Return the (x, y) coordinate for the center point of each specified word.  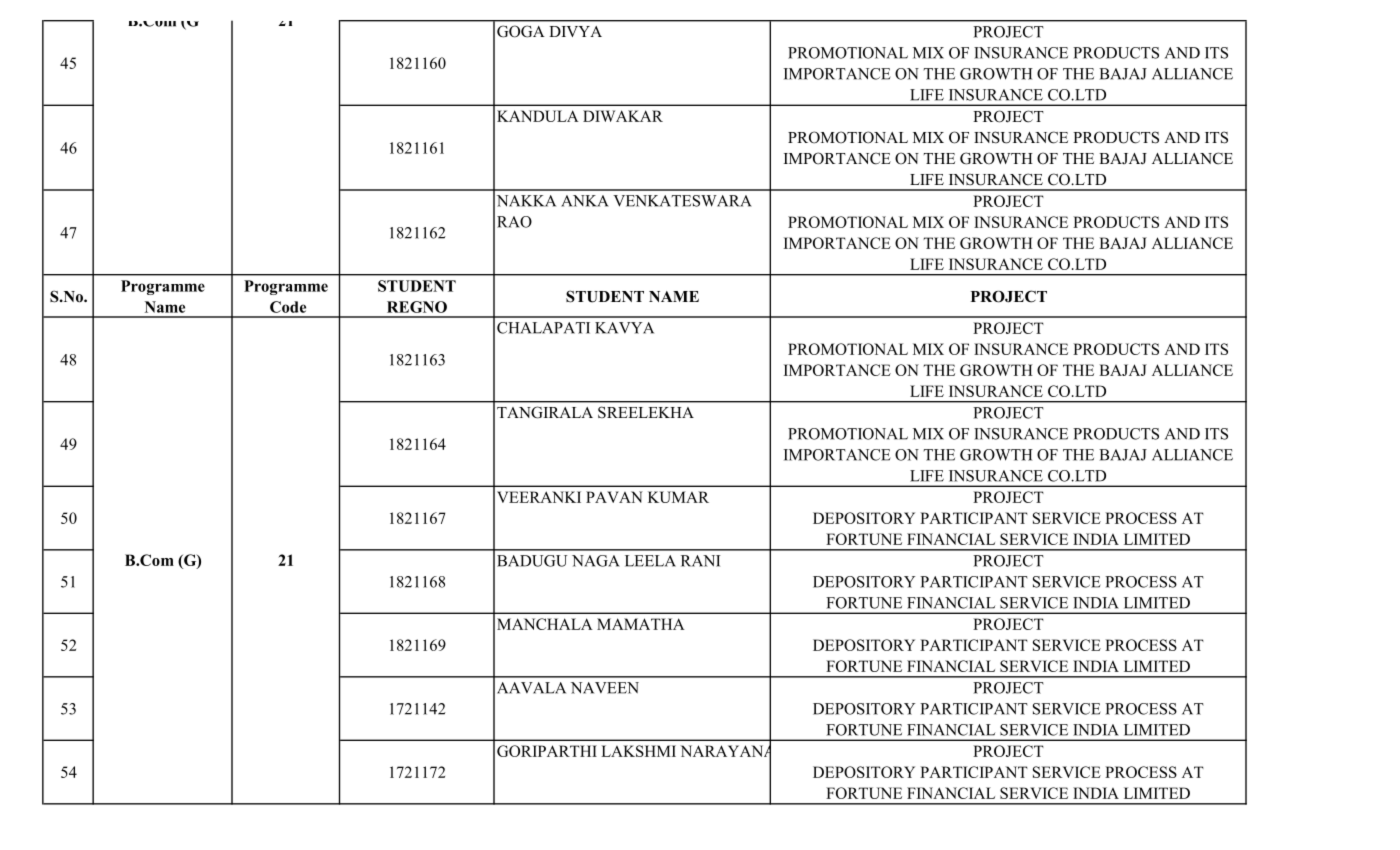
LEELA (650, 561)
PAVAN (614, 497)
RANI (701, 561)
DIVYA (575, 31)
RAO (514, 222)
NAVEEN (605, 688)
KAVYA (624, 328)
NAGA (596, 561)
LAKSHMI (638, 751)
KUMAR (678, 497)
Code (288, 307)
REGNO (417, 307)
